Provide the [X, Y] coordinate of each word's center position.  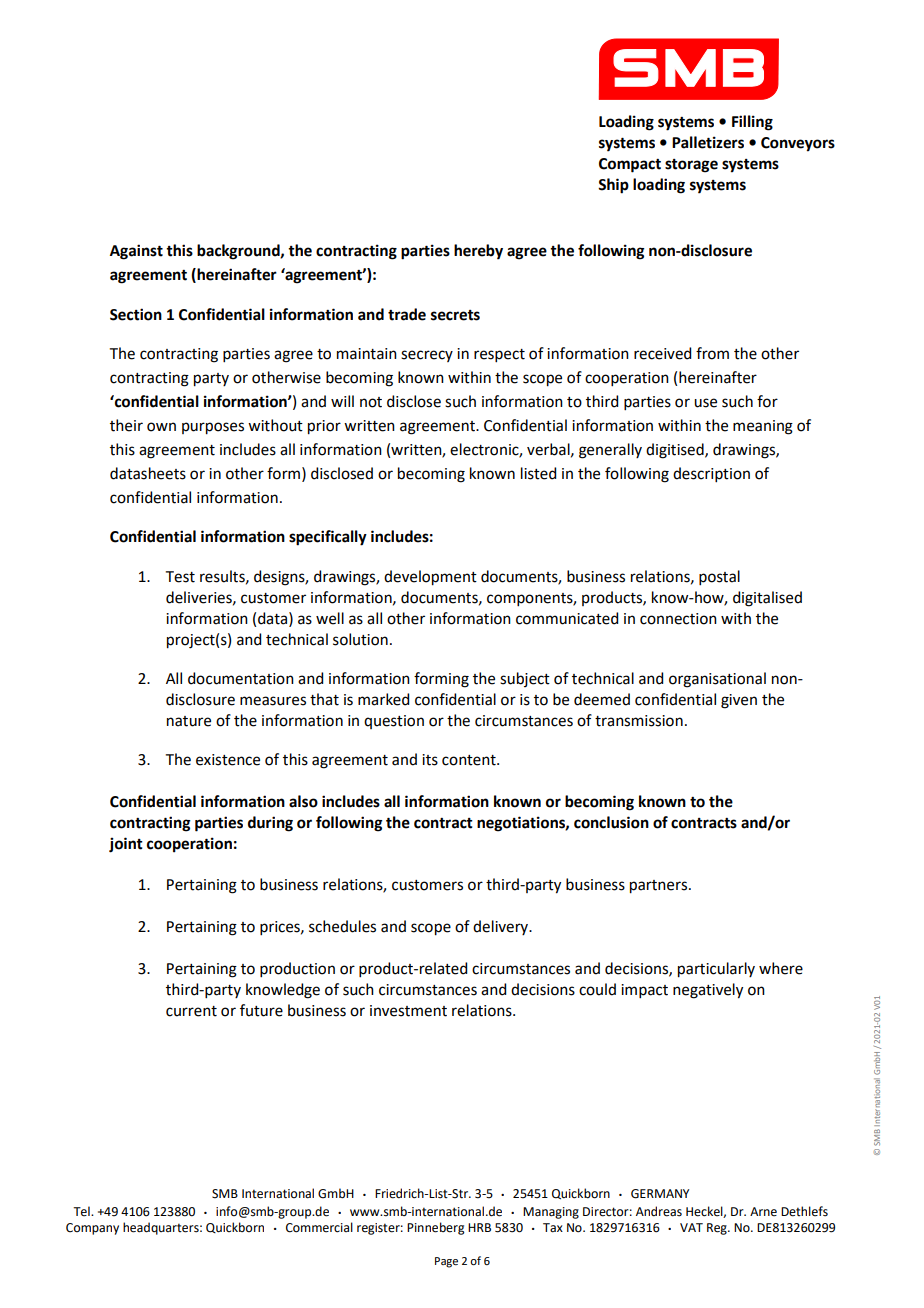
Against [136, 252]
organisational [717, 680]
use [705, 403]
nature [189, 721]
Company [92, 1229]
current [191, 1011]
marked [383, 699]
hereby [478, 252]
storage [691, 166]
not [371, 402]
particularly [716, 970]
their [126, 425]
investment [408, 1011]
